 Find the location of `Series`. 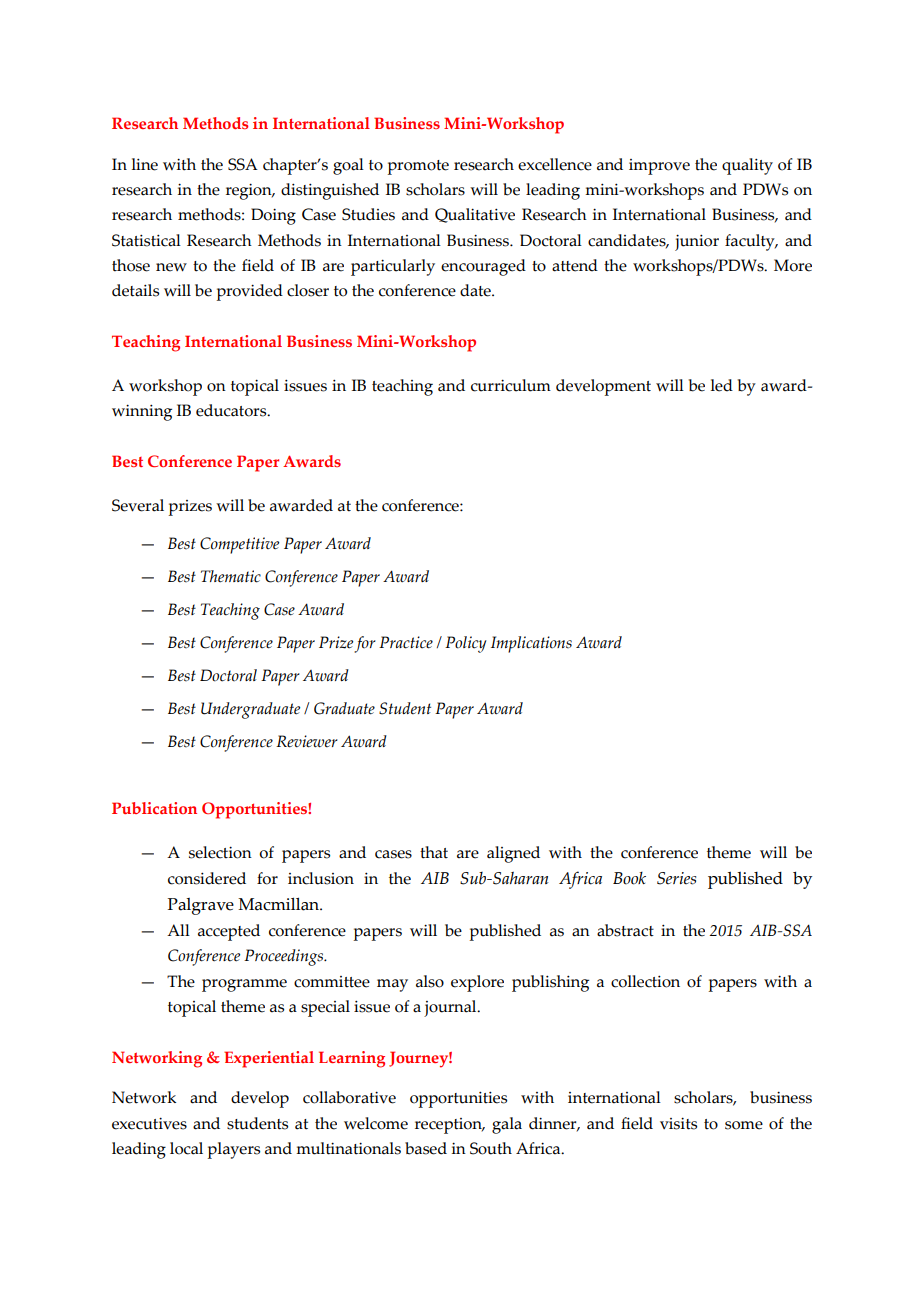

Series is located at coordinates (676, 878).
